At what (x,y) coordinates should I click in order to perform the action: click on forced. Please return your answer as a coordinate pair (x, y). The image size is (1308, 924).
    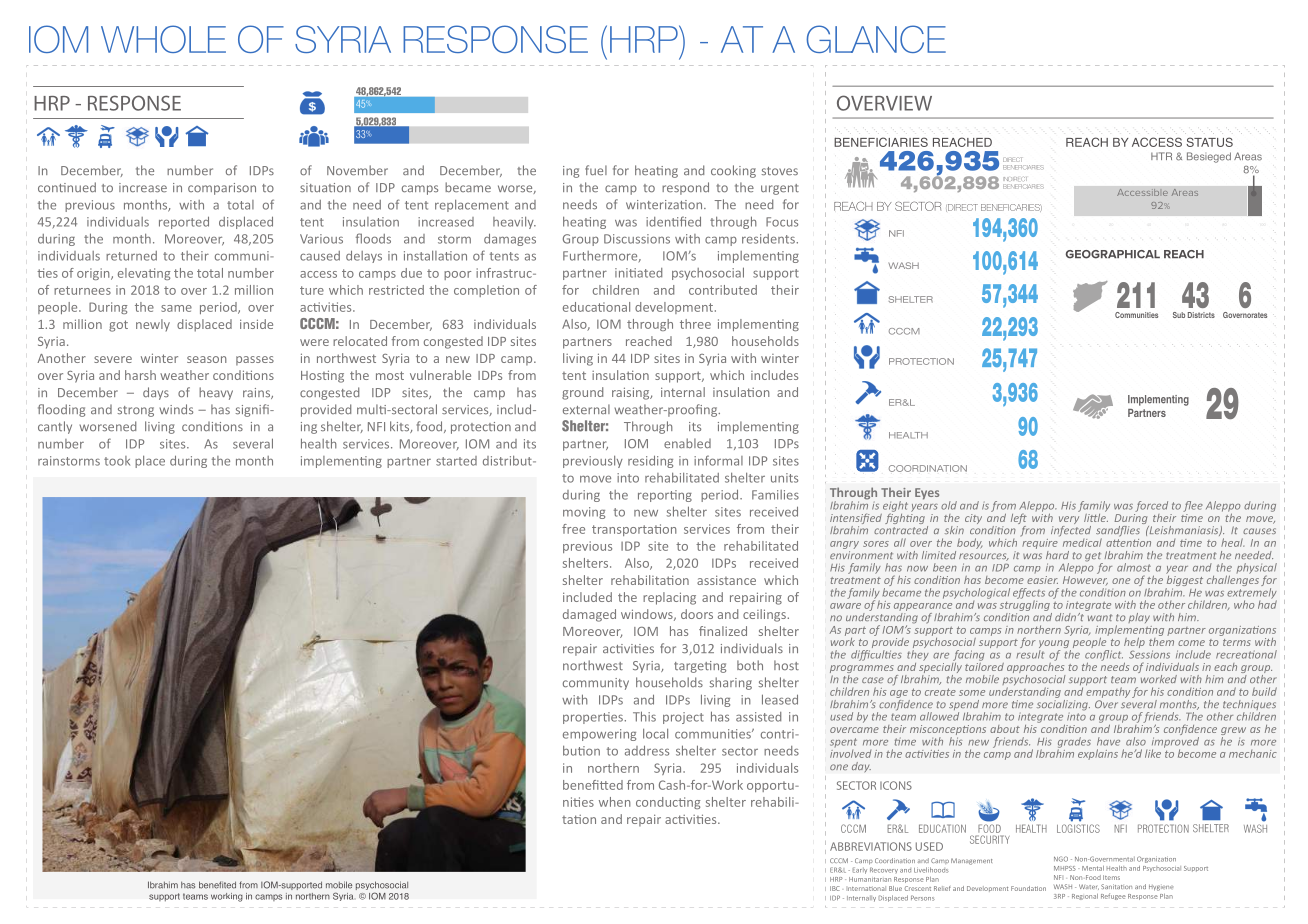
    Looking at the image, I should click on (1151, 506).
